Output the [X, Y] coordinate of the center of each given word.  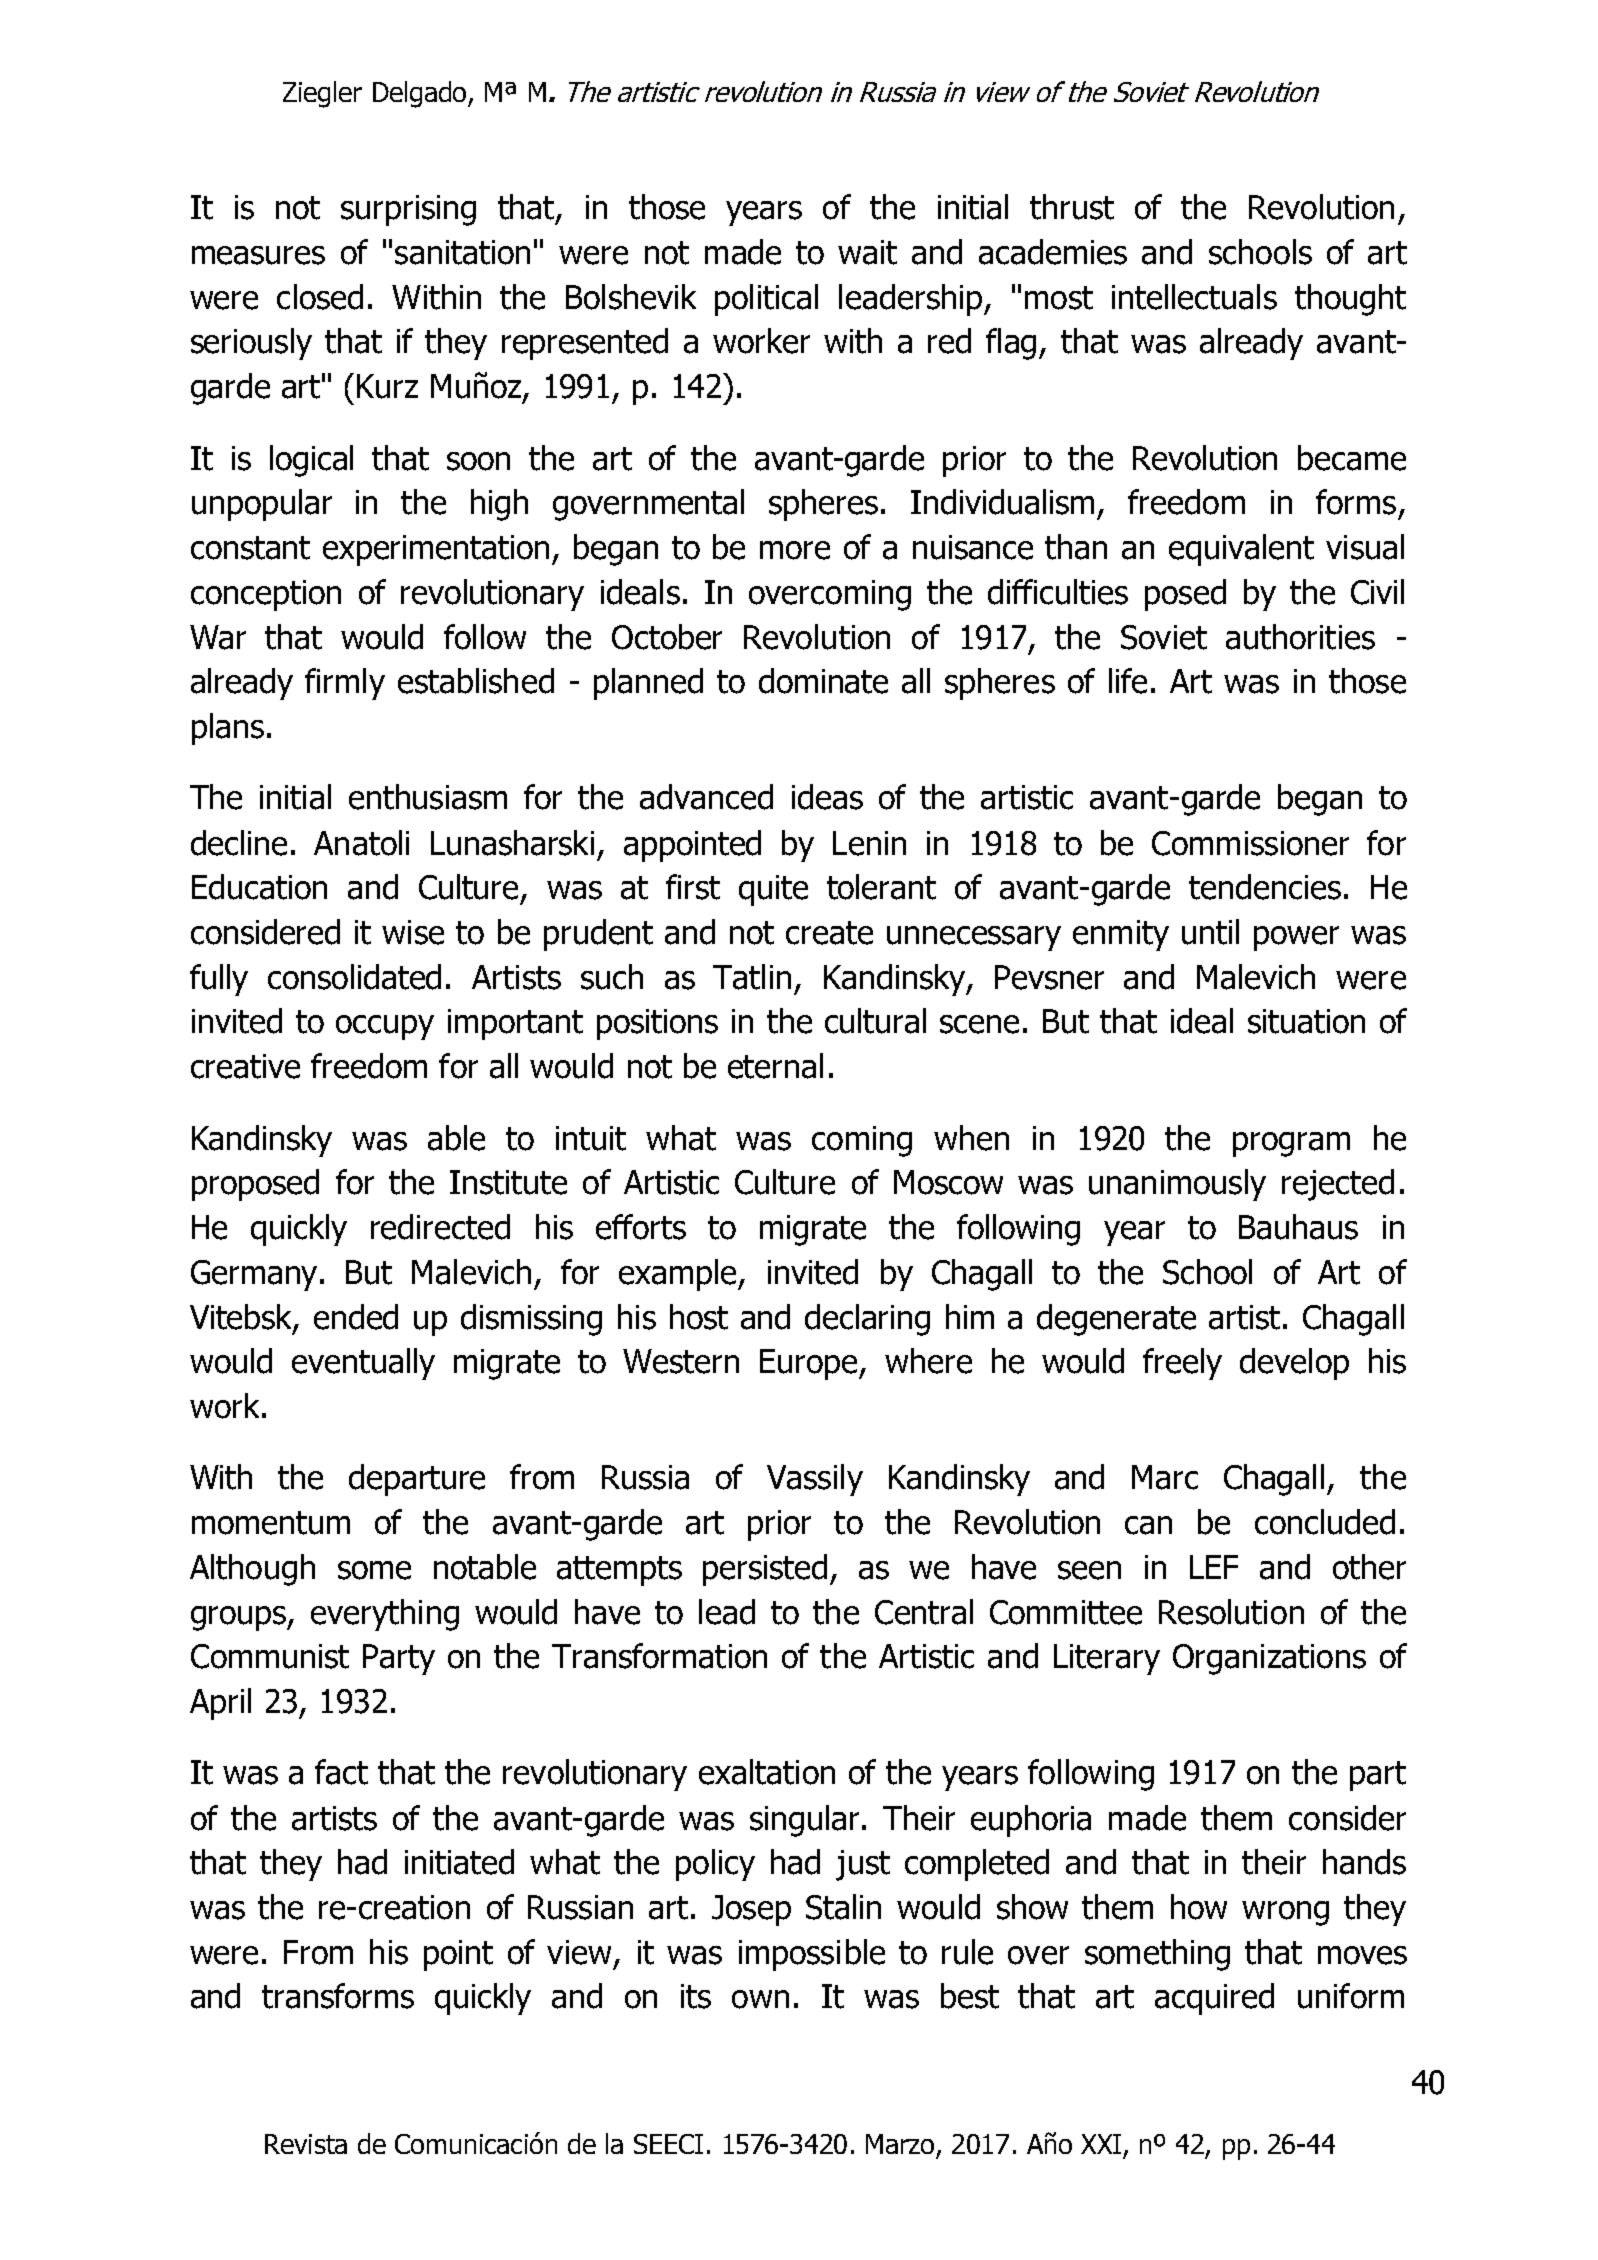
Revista [306, 2144]
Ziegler [322, 94]
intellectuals [1194, 297]
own [760, 1999]
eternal [775, 1066]
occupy [385, 1027]
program [1291, 1144]
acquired [1214, 1999]
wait [867, 252]
